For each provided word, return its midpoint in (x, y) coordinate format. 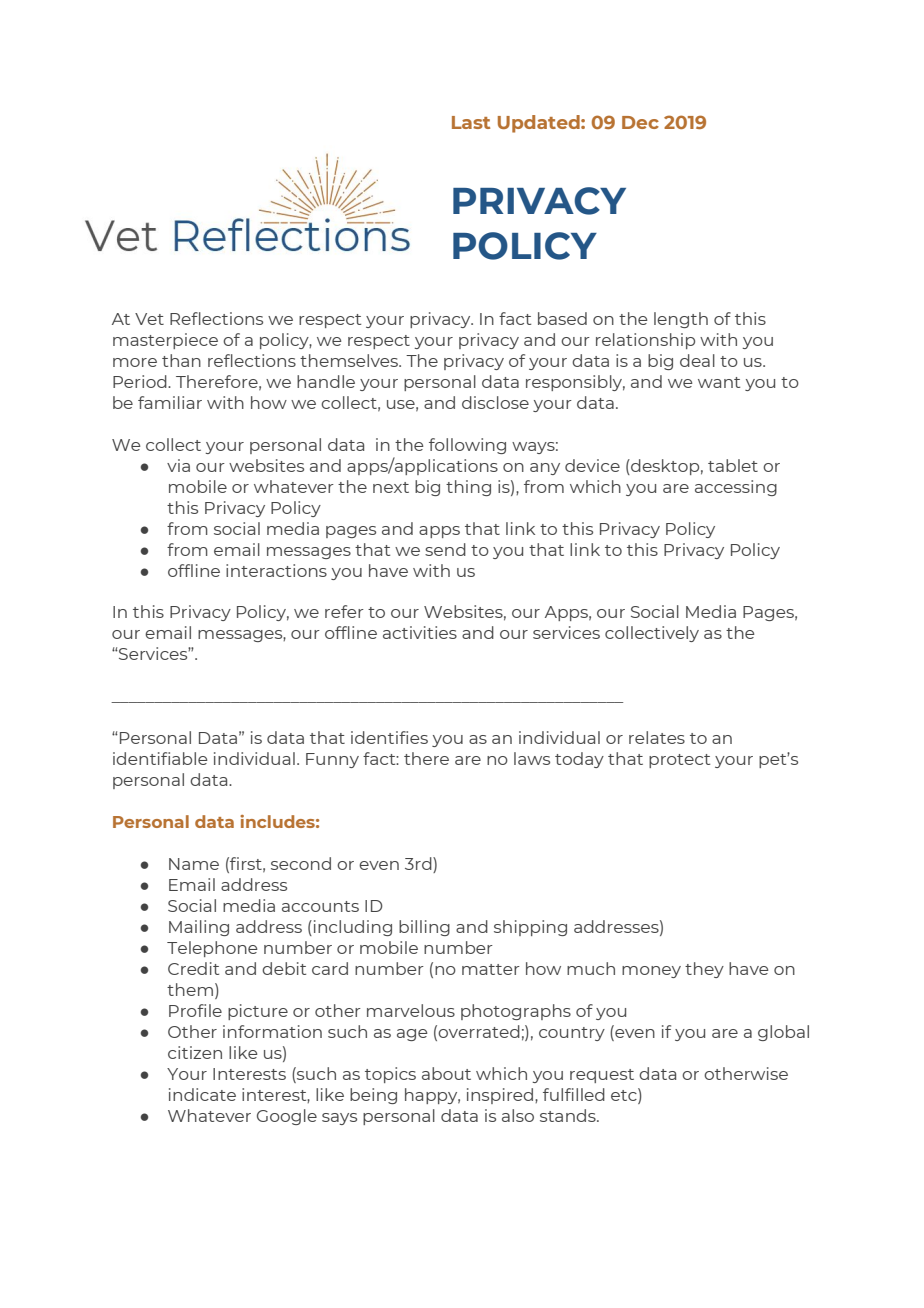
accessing (736, 488)
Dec (640, 122)
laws (532, 758)
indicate (202, 1094)
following (467, 446)
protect (679, 761)
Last (471, 122)
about (446, 1073)
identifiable (160, 758)
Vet (149, 319)
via (178, 465)
